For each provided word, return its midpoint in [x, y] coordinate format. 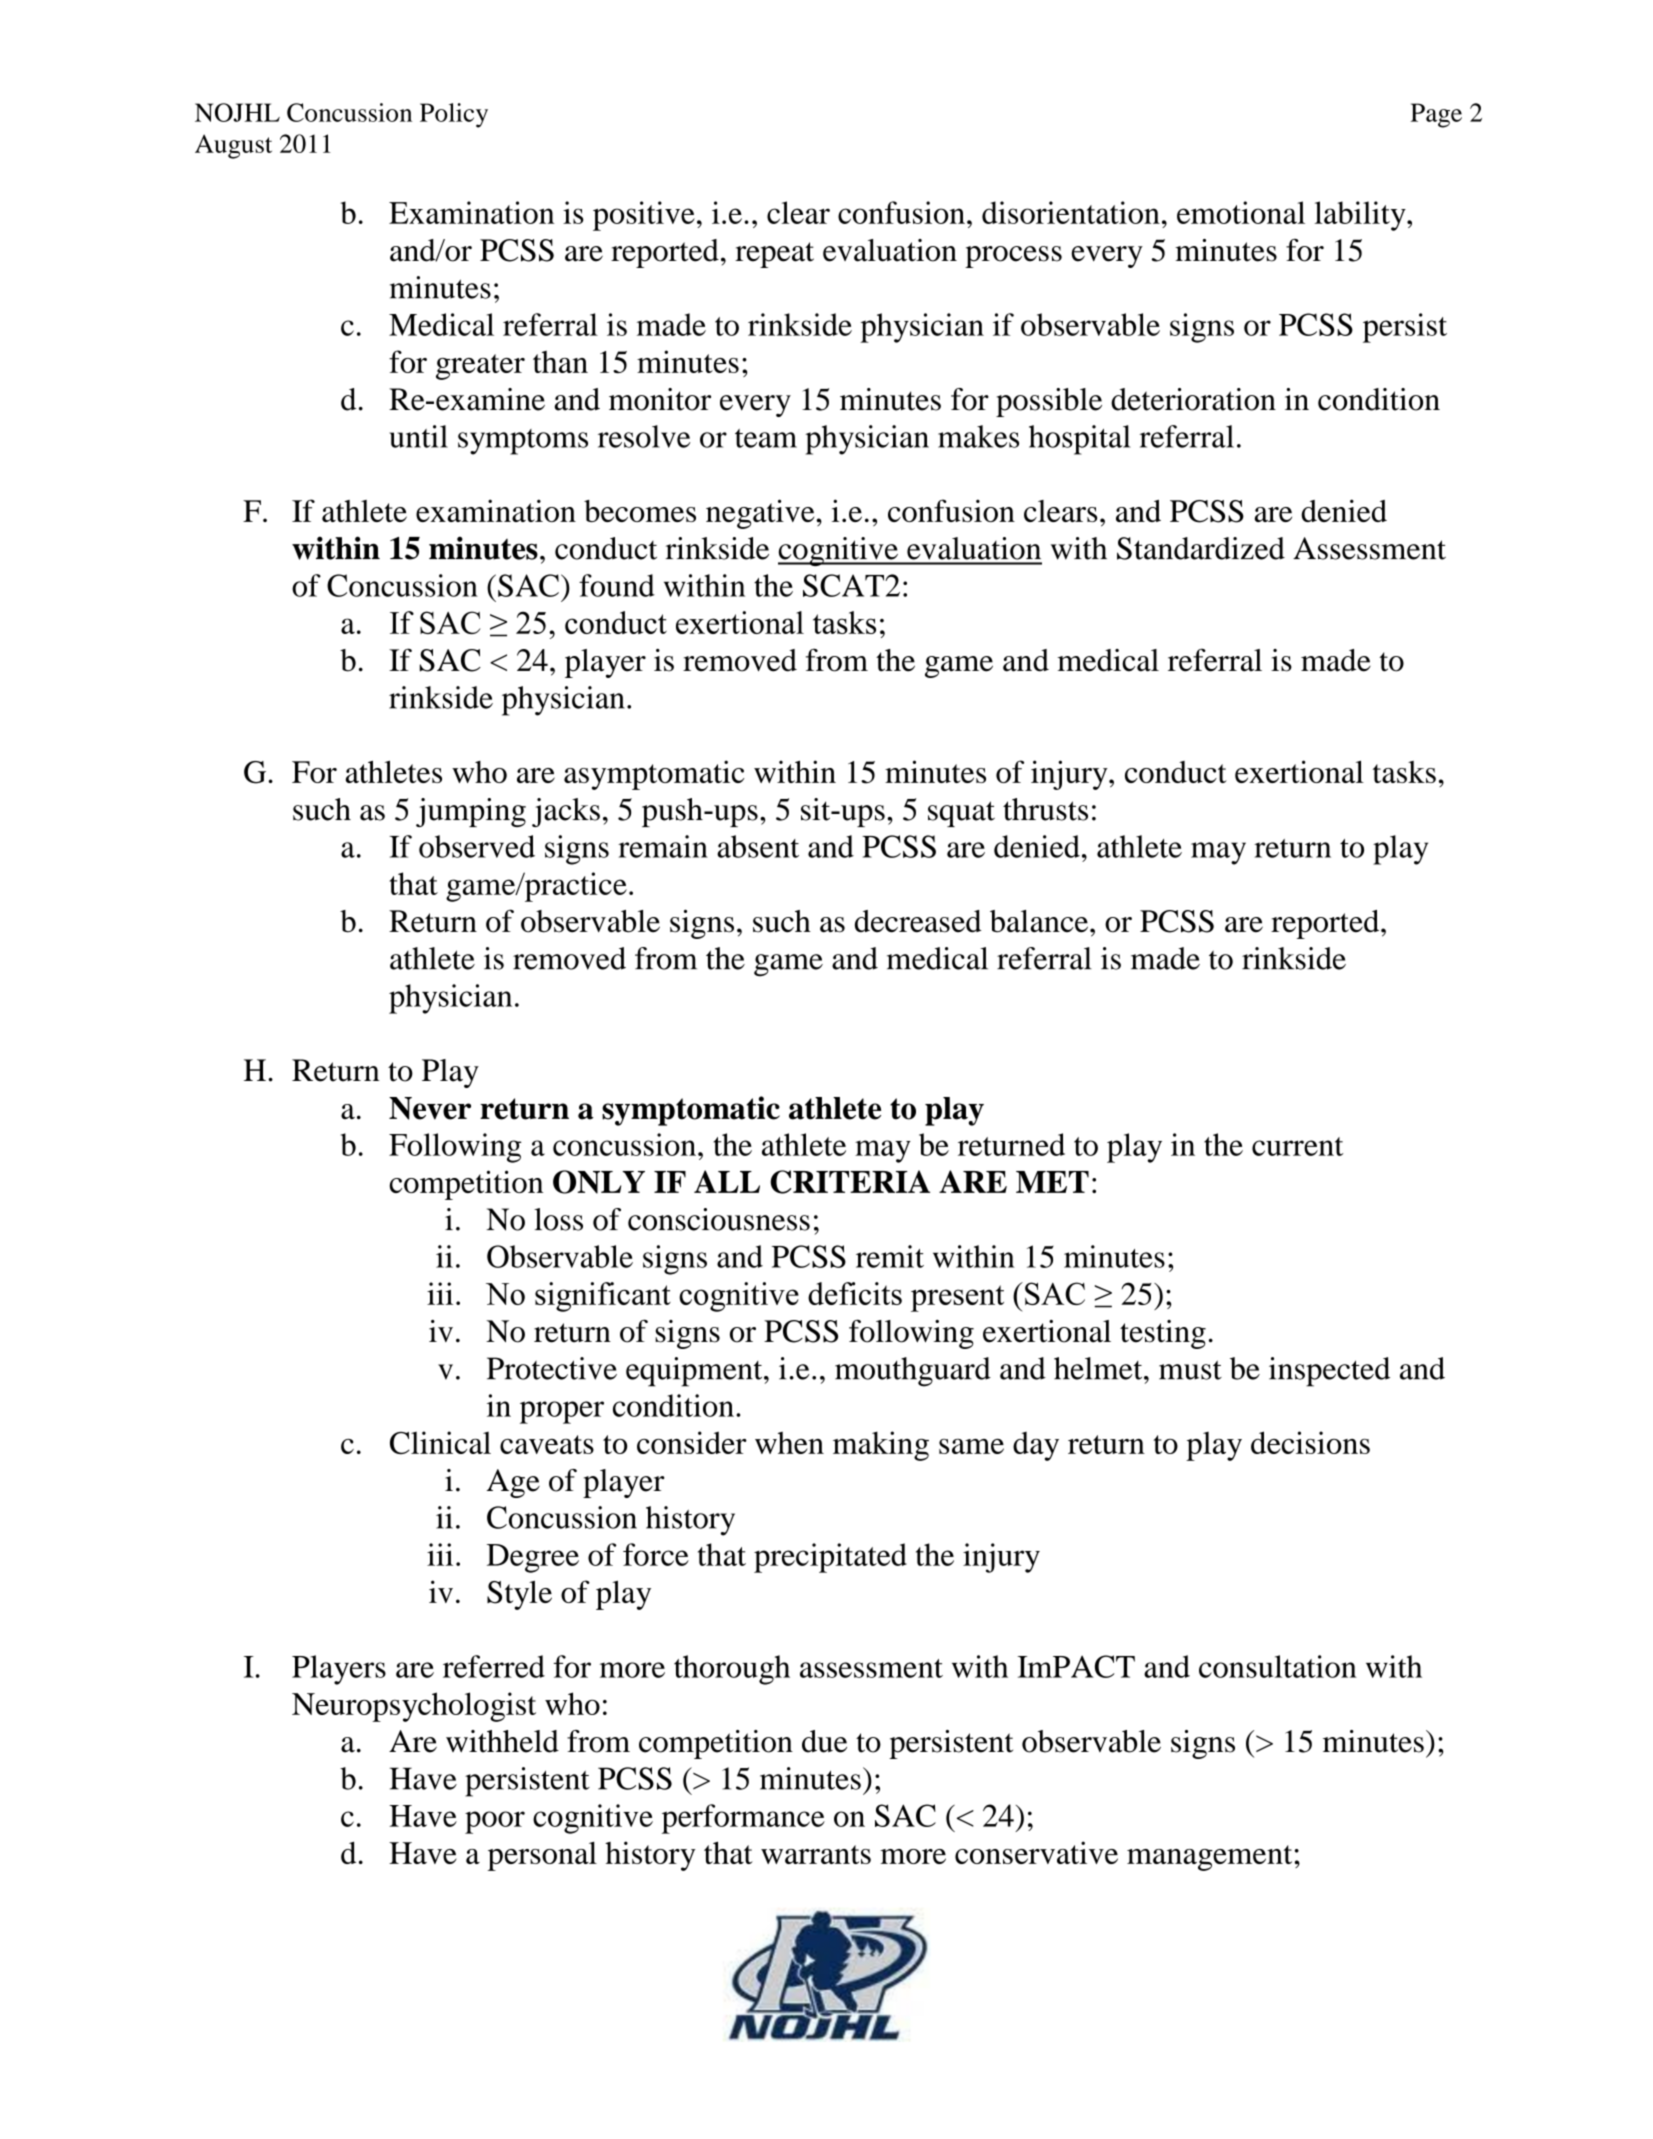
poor [495, 1822]
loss [558, 1219]
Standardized [1201, 548]
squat [961, 814]
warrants [816, 1854]
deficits [855, 1293]
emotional [1241, 212]
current [1297, 1146]
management [1209, 1858]
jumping [471, 812]
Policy [454, 115]
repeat [774, 255]
